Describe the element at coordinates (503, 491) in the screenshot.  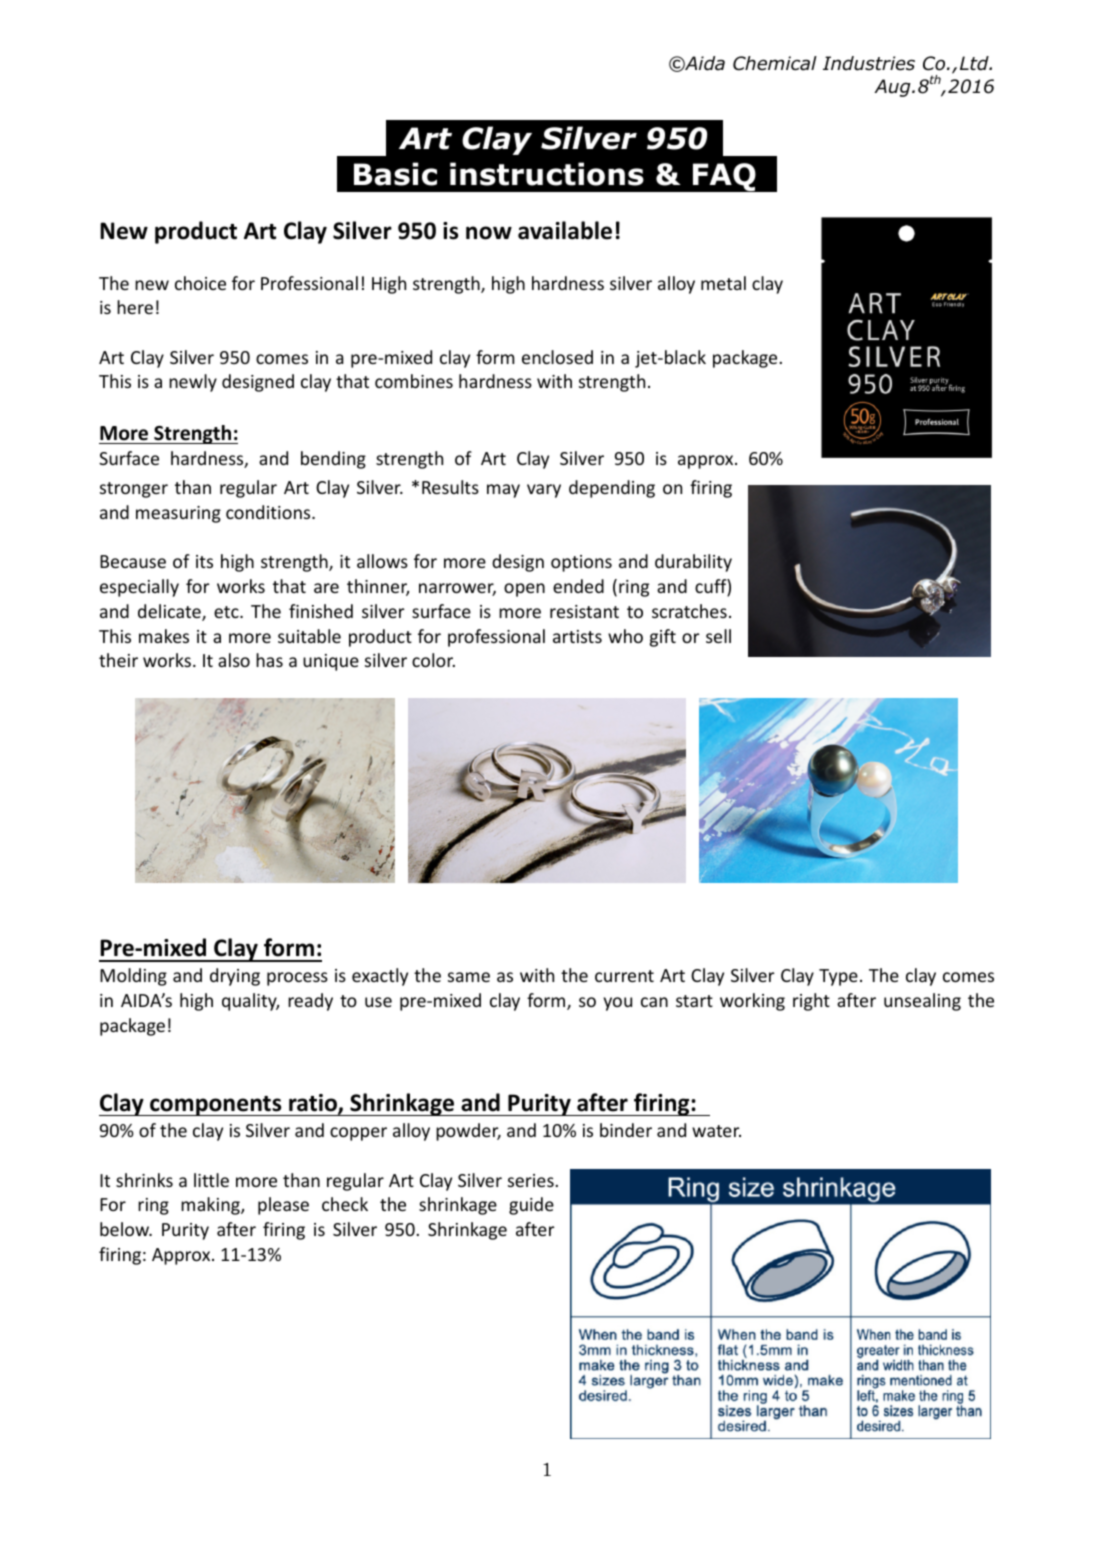
I see `may` at that location.
